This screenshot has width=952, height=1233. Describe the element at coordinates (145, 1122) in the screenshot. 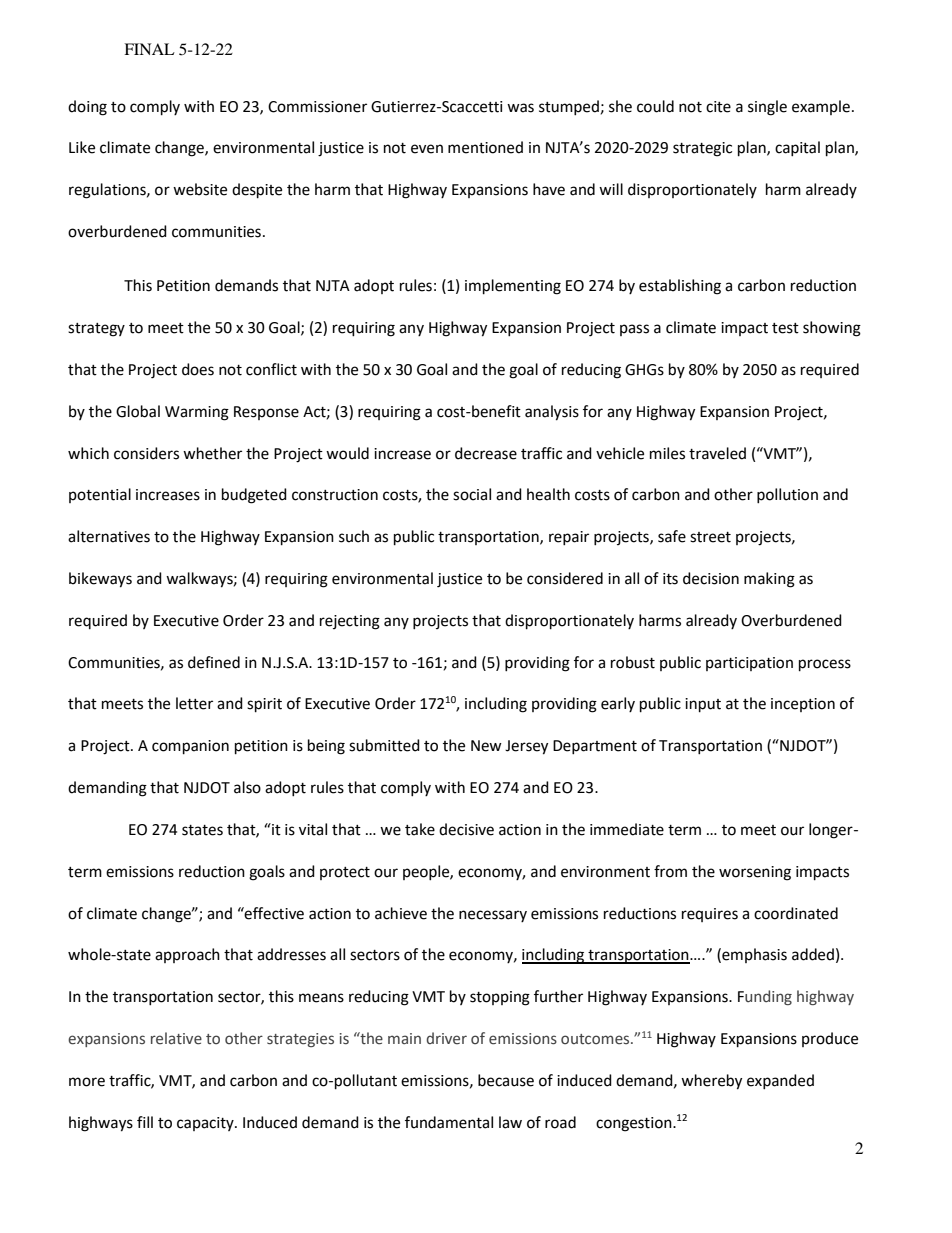

I see `fill` at that location.
